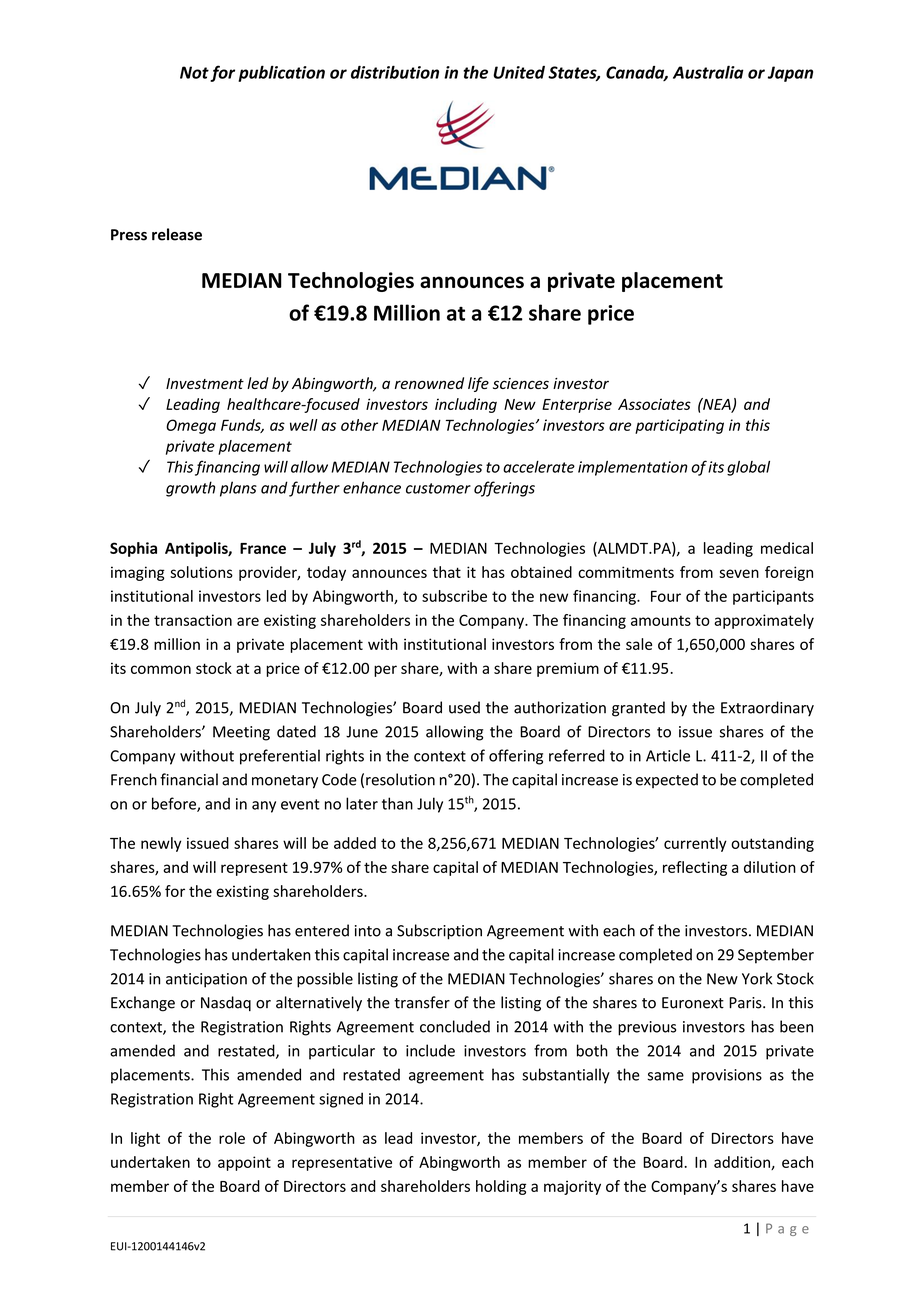 This page has width=924, height=1308. What do you see at coordinates (708, 72) in the page?
I see `Australia` at bounding box center [708, 72].
